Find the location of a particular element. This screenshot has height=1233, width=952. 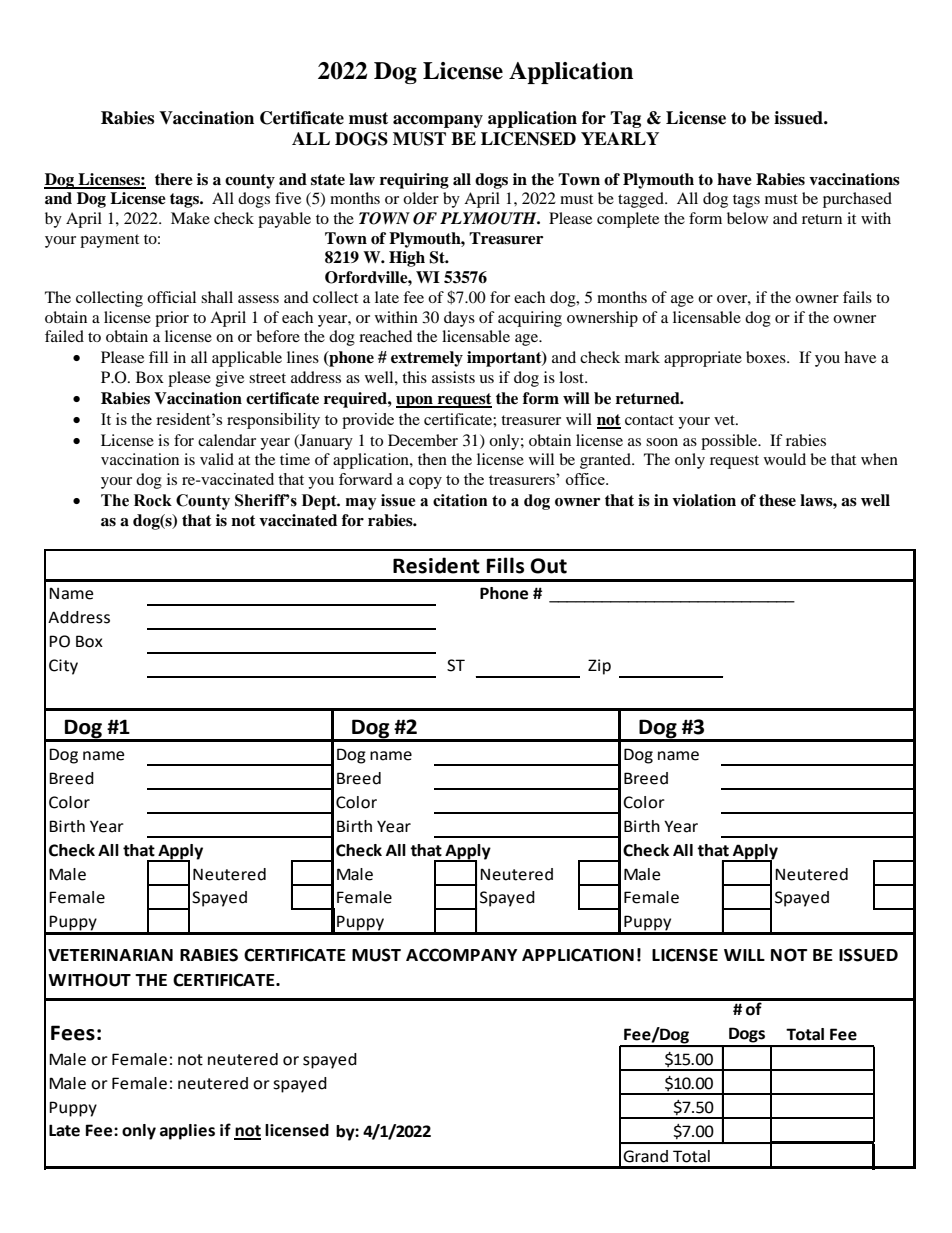

Make is located at coordinates (190, 218).
